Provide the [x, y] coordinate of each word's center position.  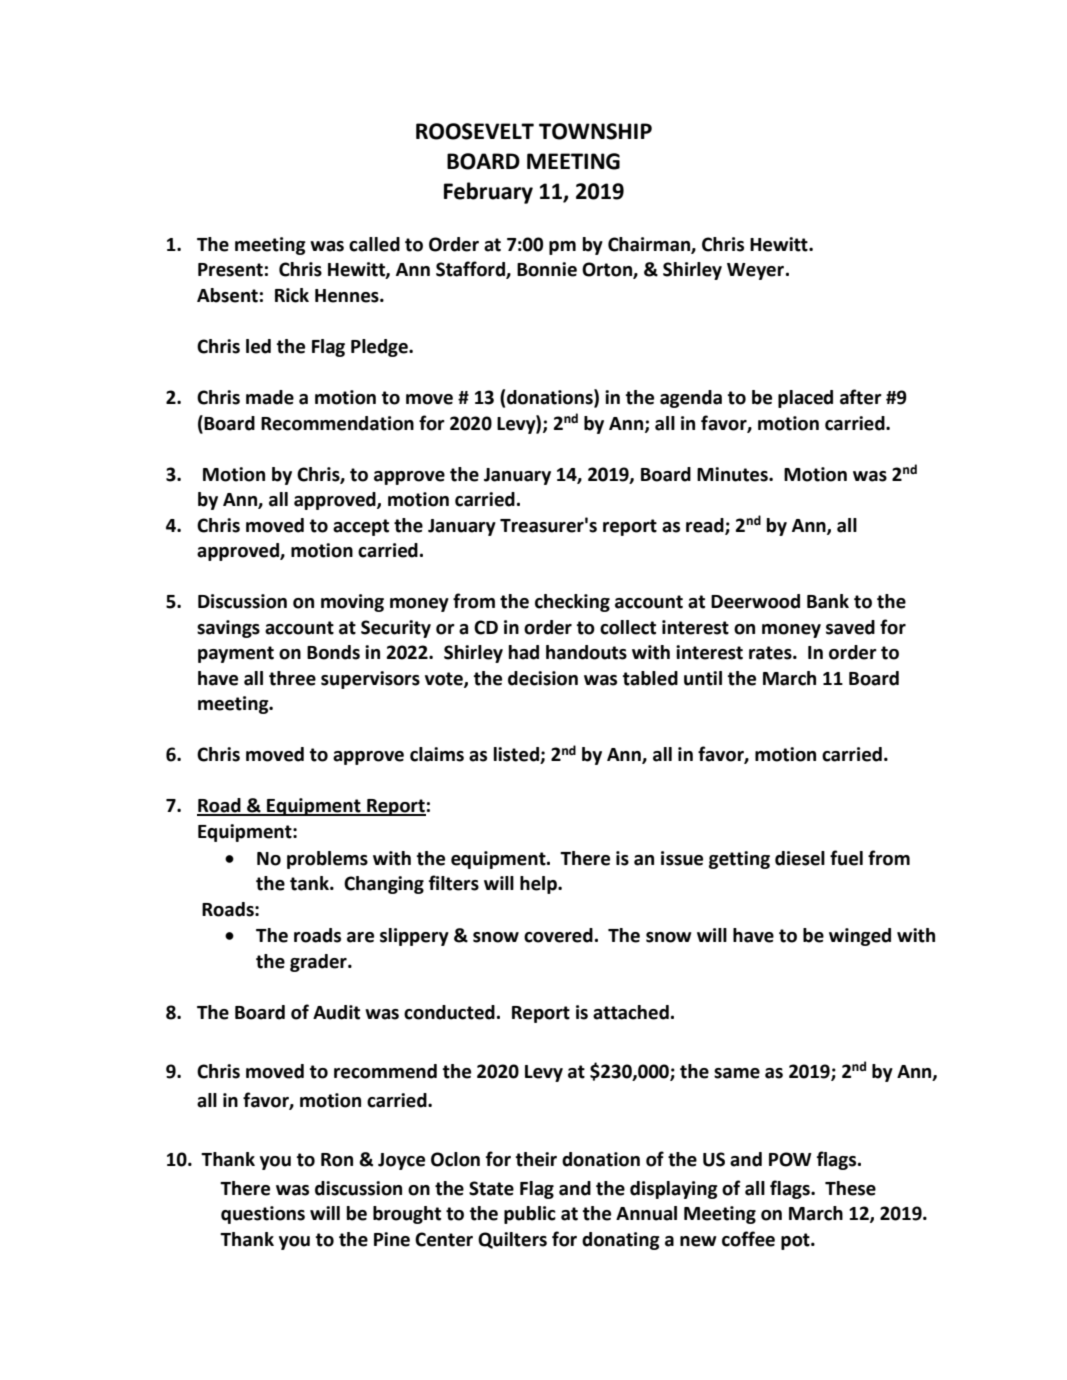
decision [543, 678]
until [703, 678]
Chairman [650, 245]
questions [263, 1215]
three [292, 678]
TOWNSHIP [595, 131]
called [374, 244]
